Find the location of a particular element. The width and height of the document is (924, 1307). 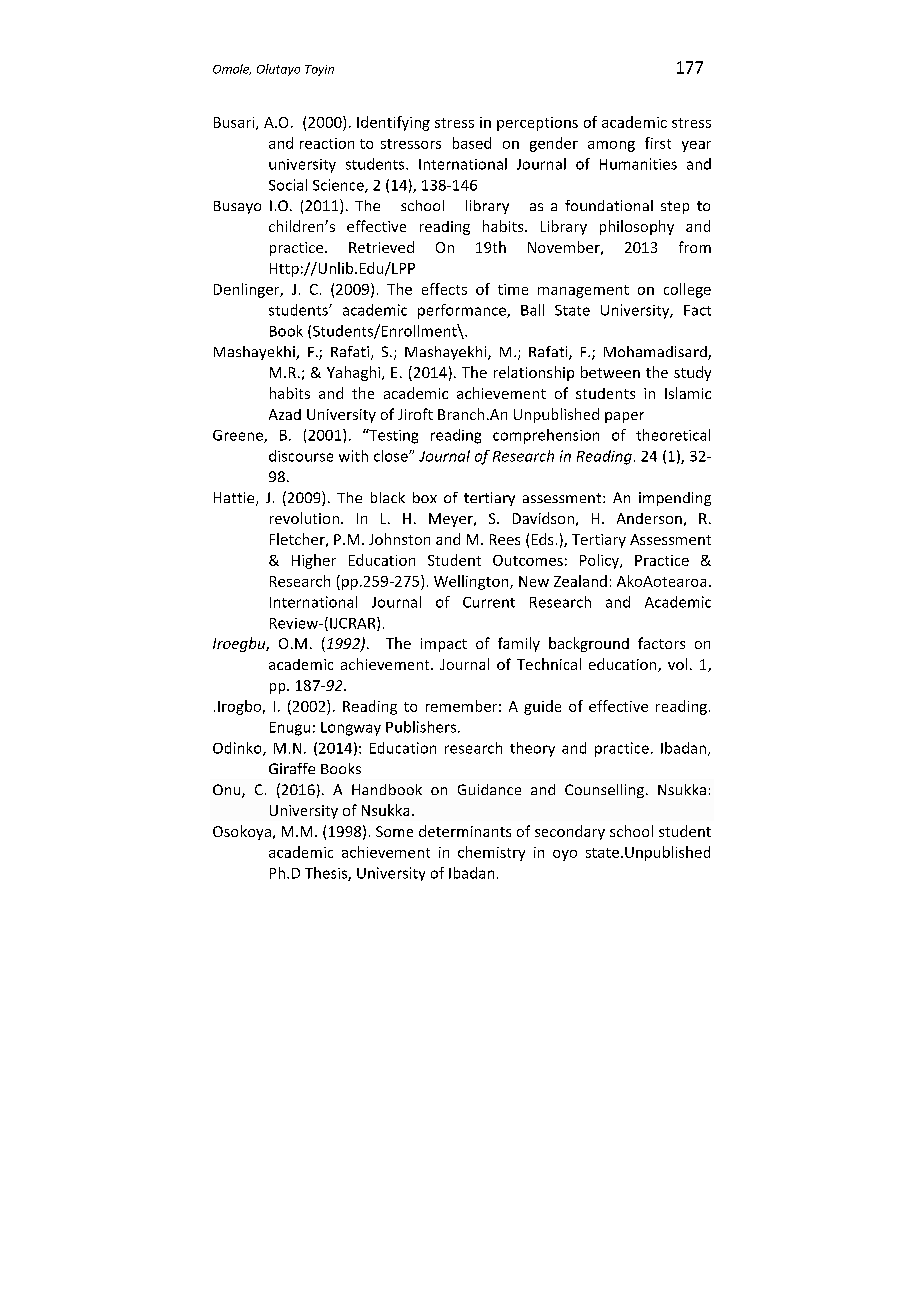

performance is located at coordinates (463, 311).
